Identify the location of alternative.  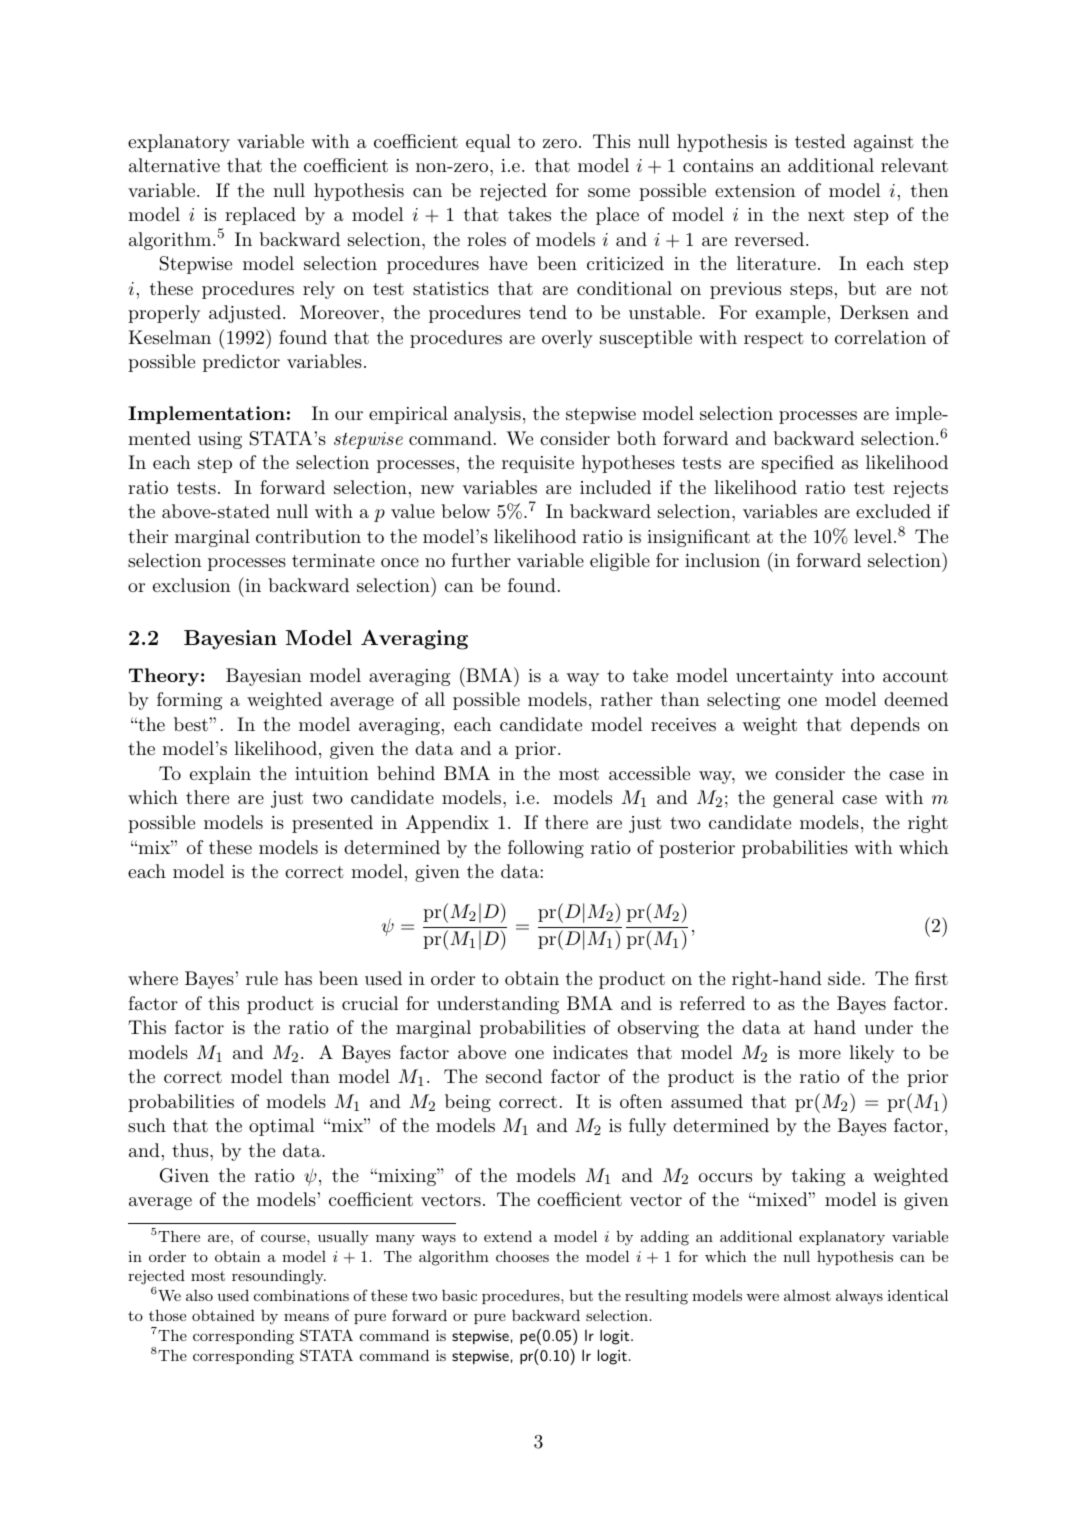
(174, 165).
